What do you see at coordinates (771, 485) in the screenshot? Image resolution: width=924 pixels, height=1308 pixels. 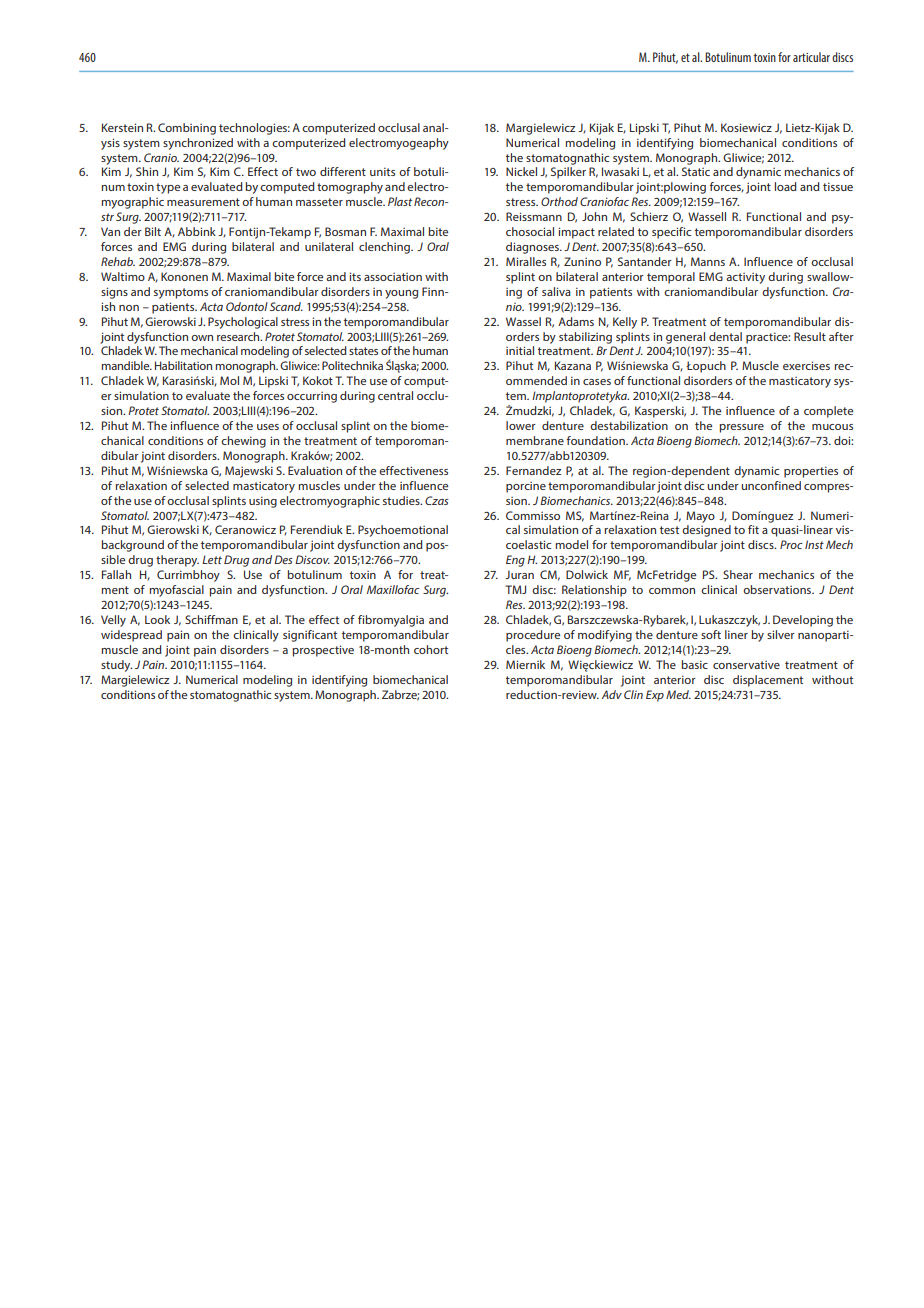 I see `unconfined` at bounding box center [771, 485].
